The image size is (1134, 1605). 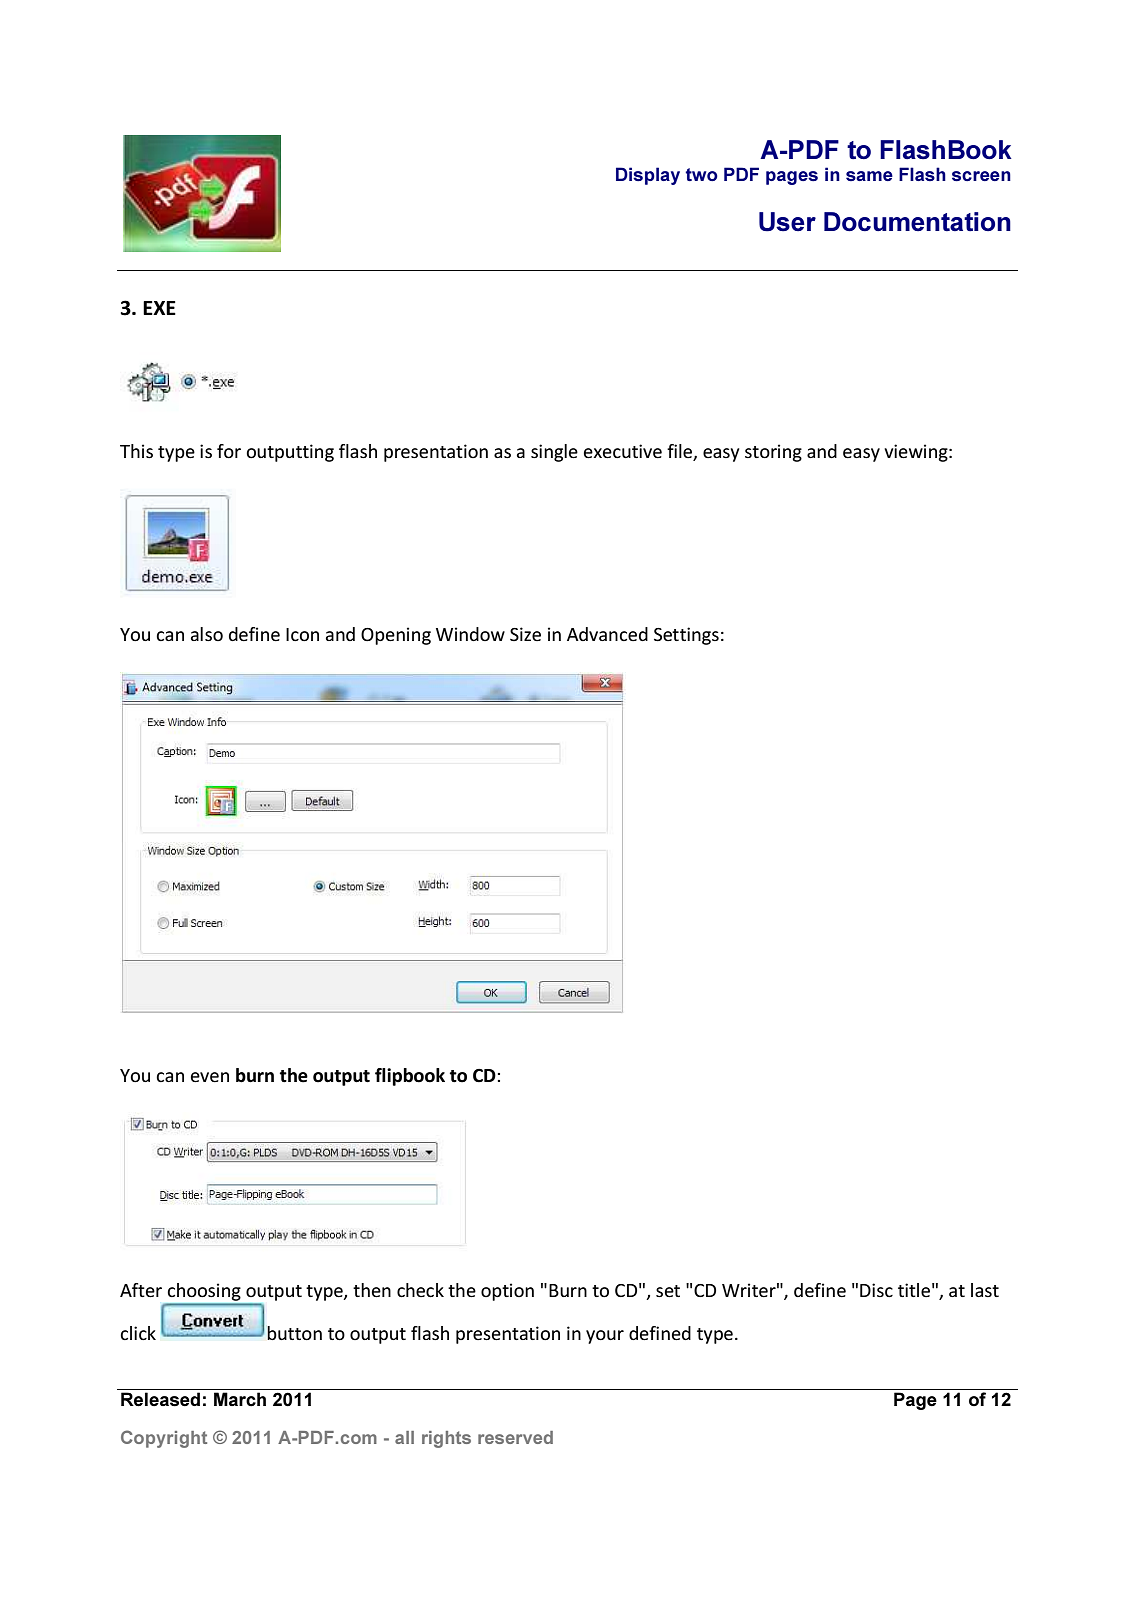 I want to click on Disc, so click(x=876, y=1290).
